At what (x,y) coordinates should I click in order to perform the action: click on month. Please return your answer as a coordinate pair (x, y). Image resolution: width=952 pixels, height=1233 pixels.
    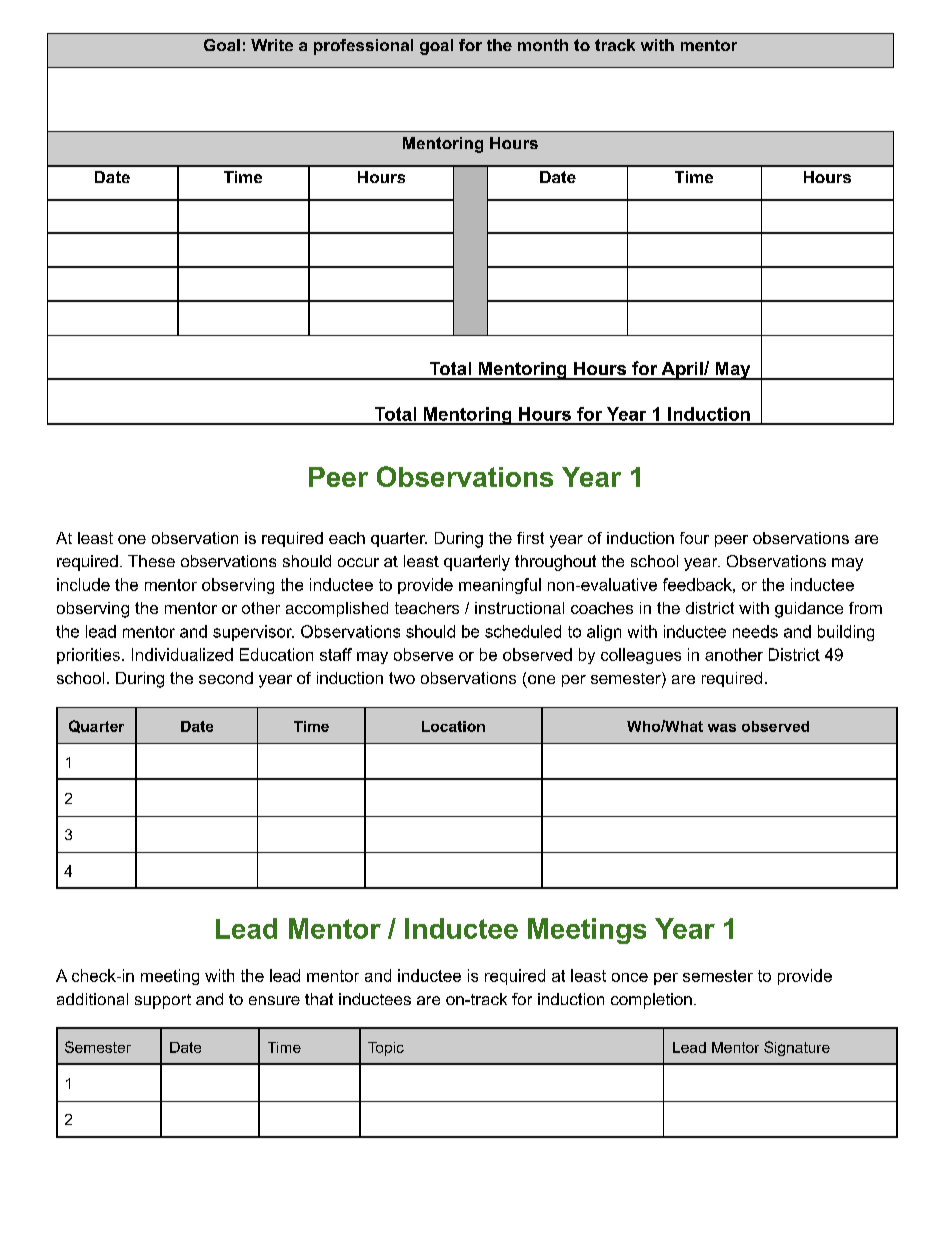
    Looking at the image, I should click on (543, 45).
